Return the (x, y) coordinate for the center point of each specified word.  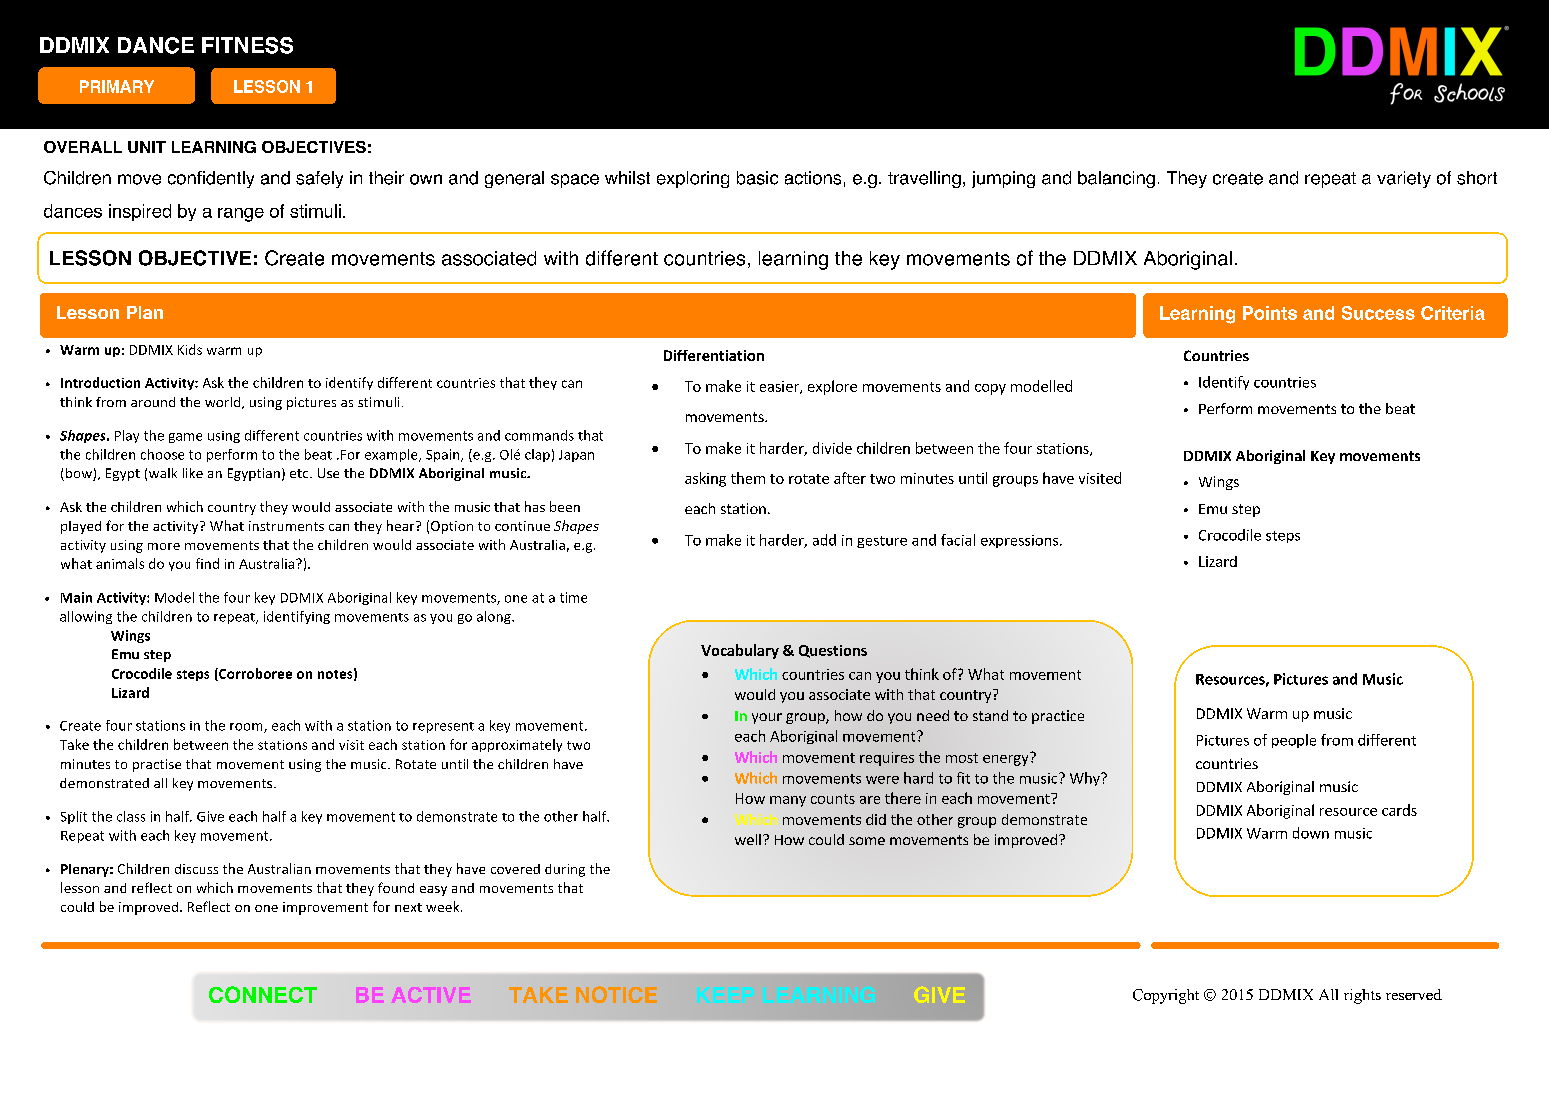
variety (1404, 179)
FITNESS (247, 45)
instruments (286, 526)
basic (757, 178)
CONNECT (263, 994)
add (824, 540)
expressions (1021, 541)
